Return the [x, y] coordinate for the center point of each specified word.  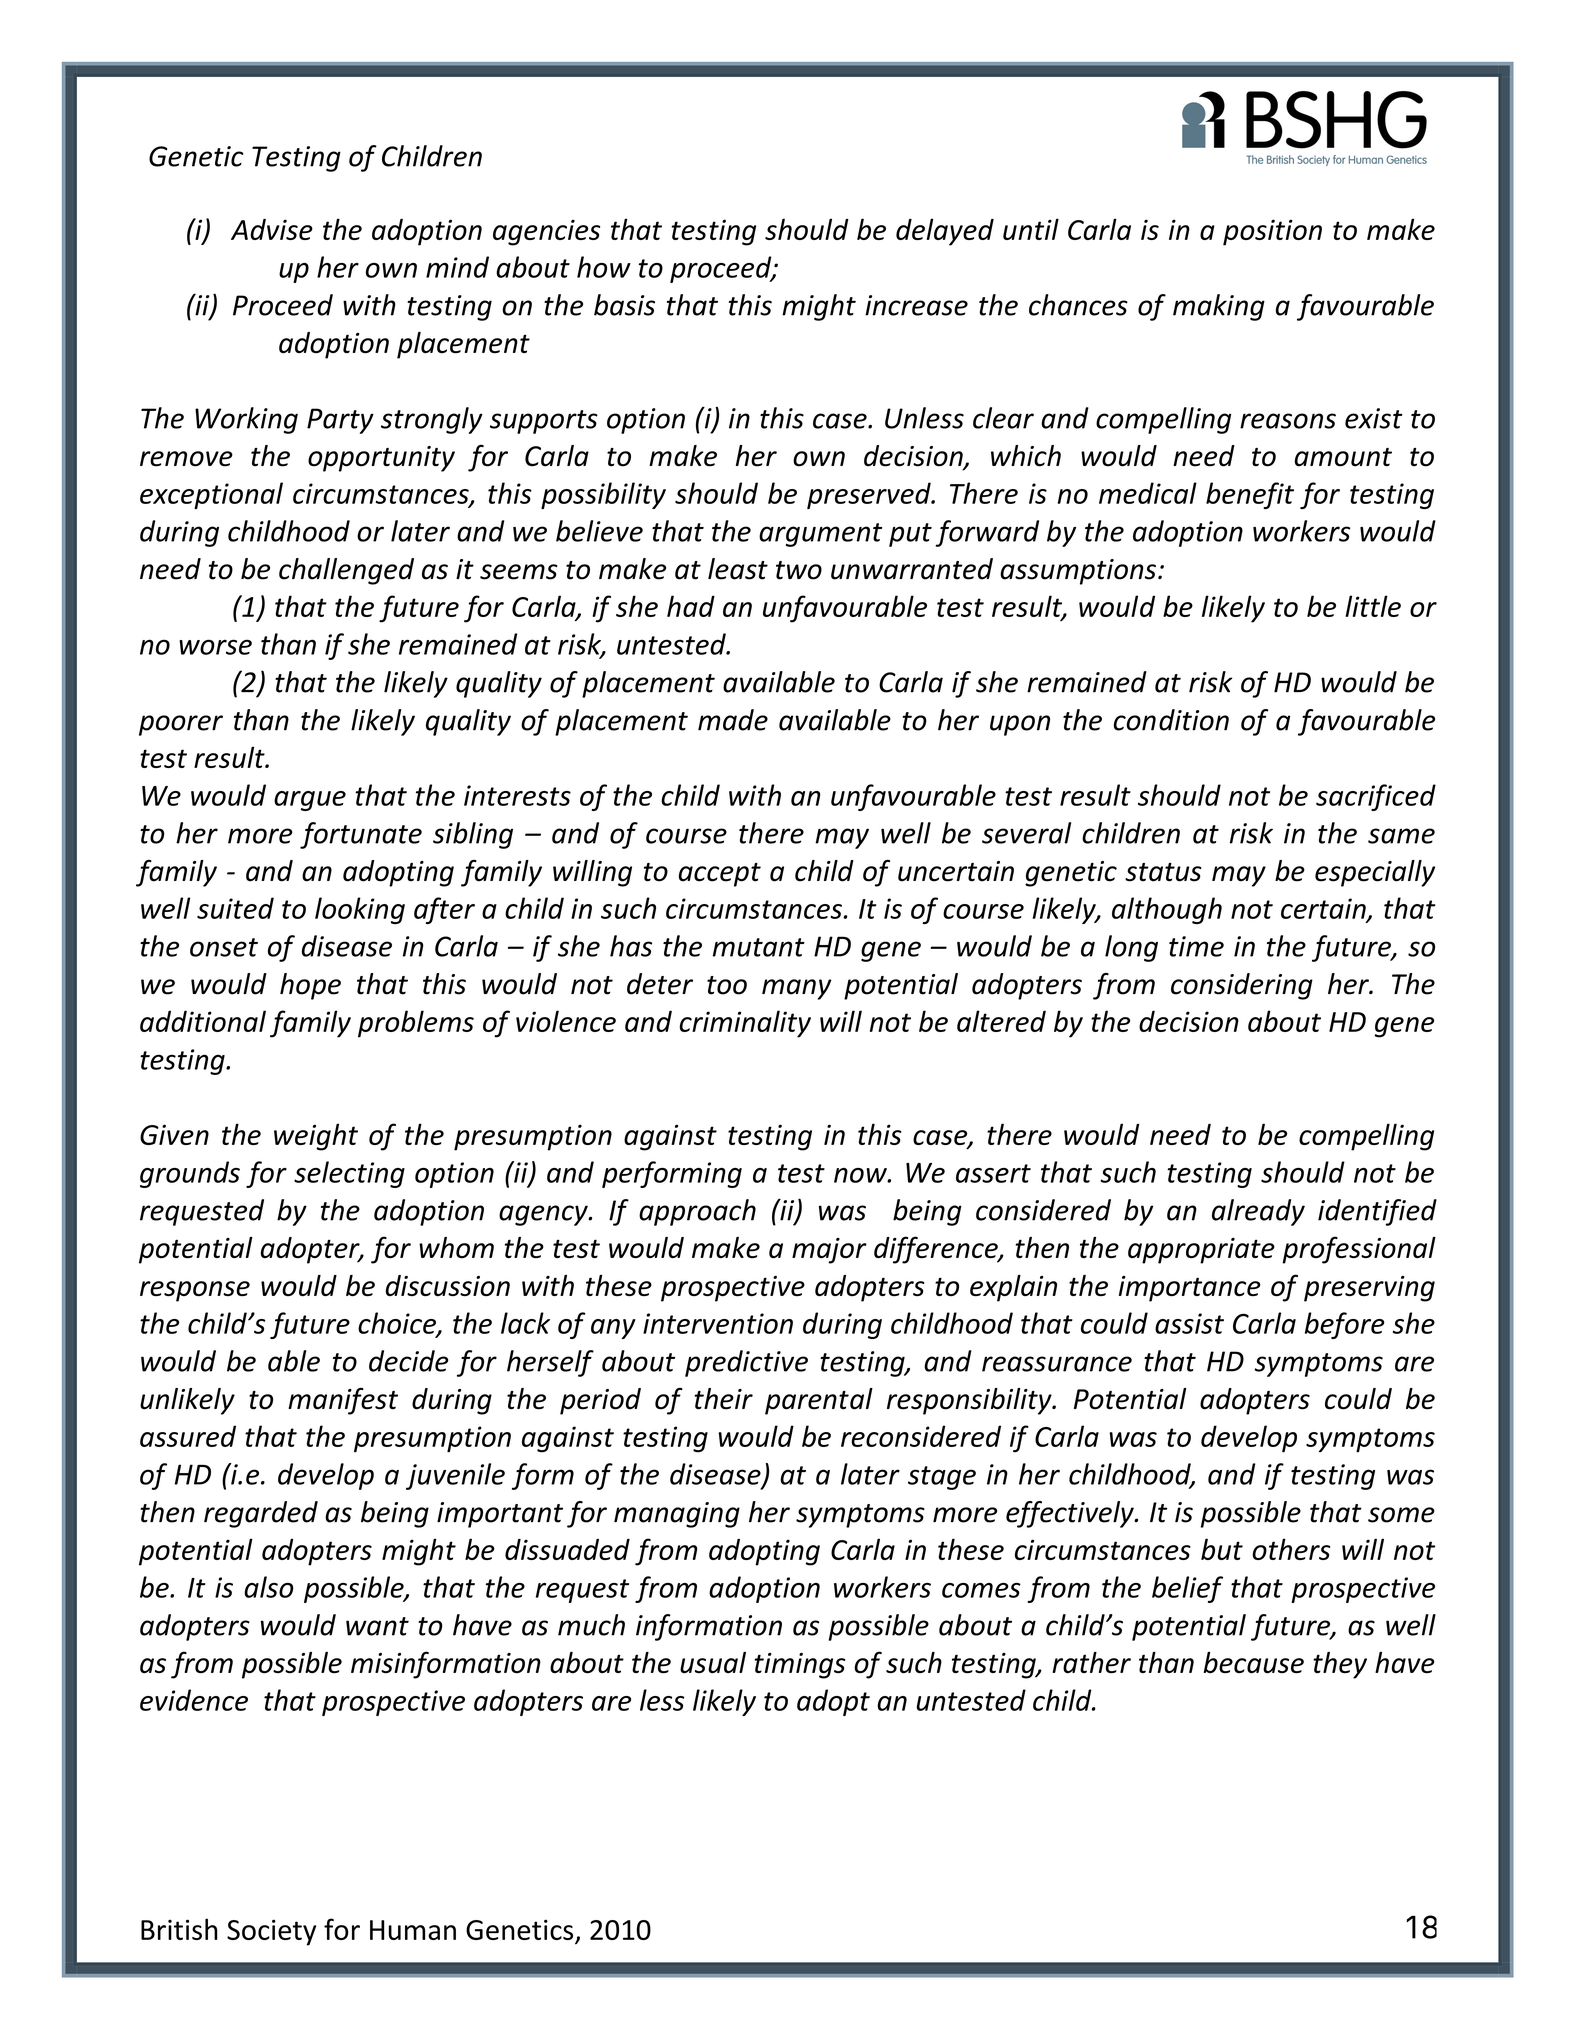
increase [916, 305]
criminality [745, 1024]
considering [1242, 986]
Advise [272, 229]
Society [271, 1932]
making [1219, 307]
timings [799, 1666]
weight [316, 1137]
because [1253, 1662]
